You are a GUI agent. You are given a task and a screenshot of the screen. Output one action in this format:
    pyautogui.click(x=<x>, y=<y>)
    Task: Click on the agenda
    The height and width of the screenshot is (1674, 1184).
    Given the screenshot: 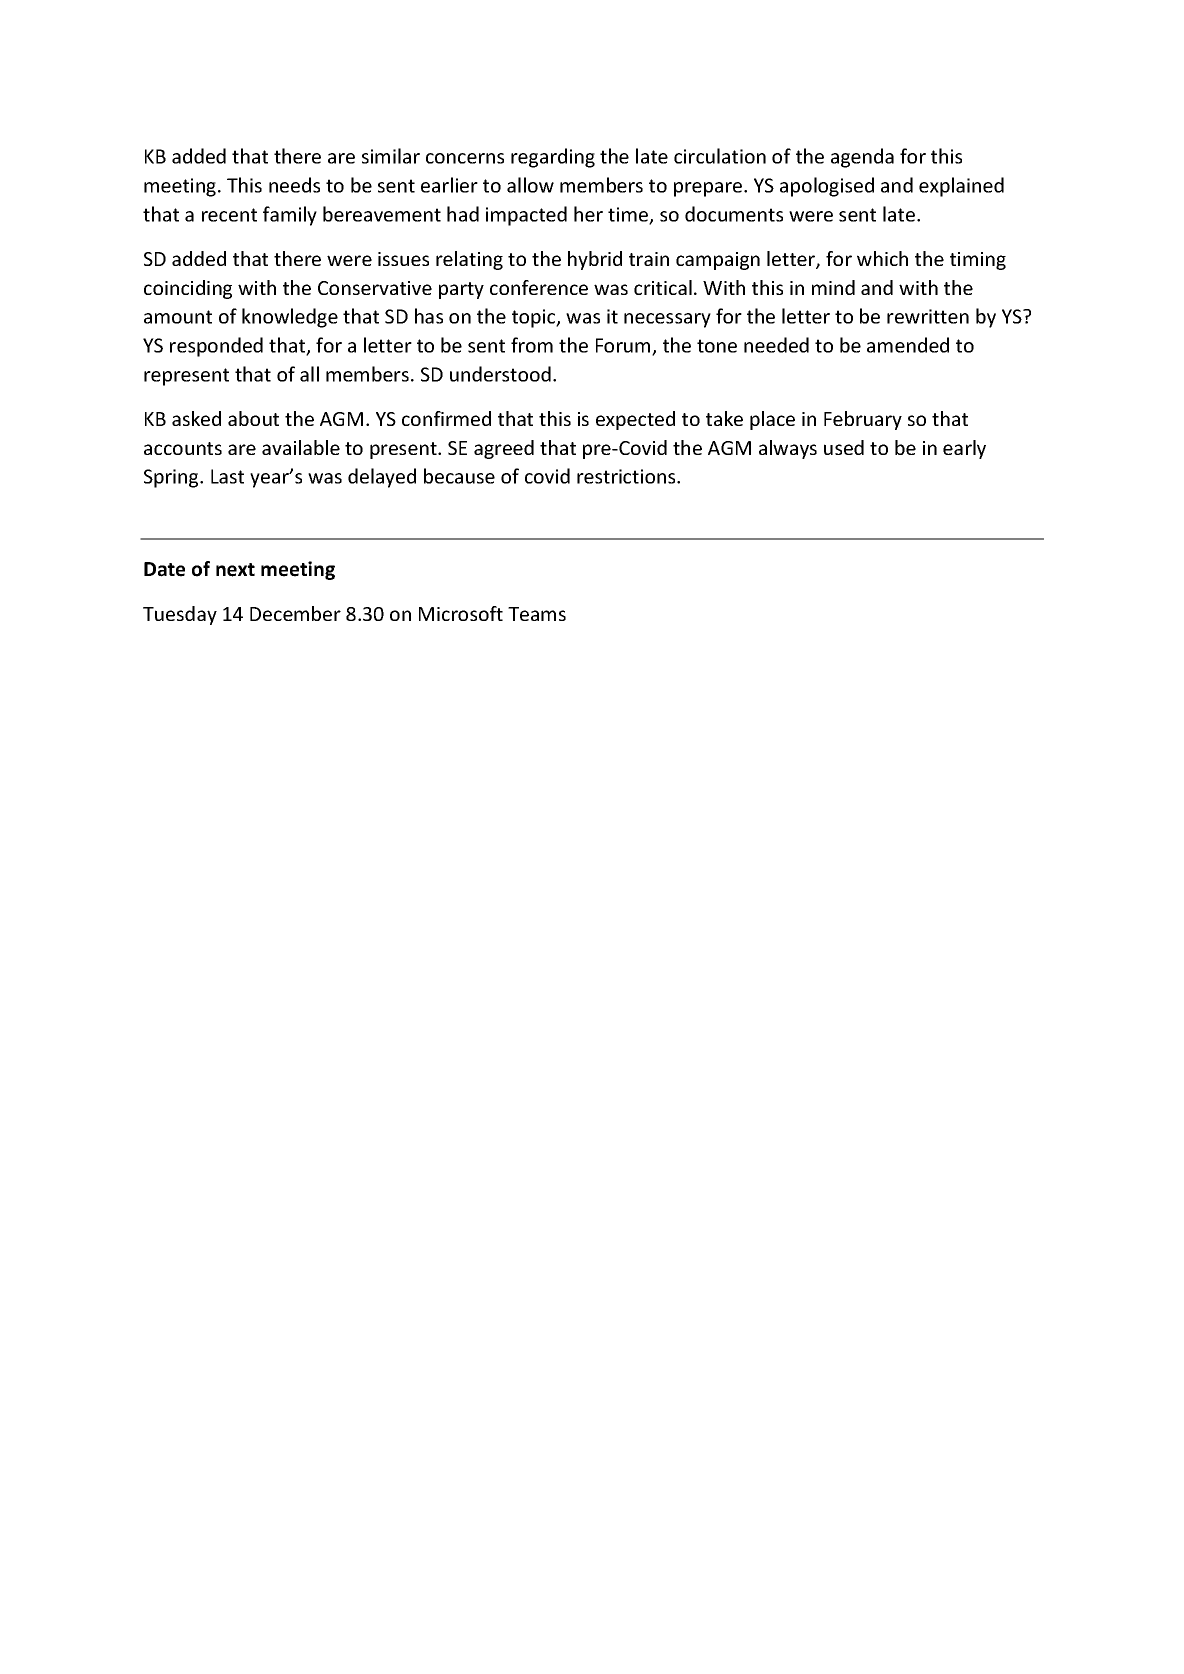 What is the action you would take?
    pyautogui.click(x=862, y=158)
